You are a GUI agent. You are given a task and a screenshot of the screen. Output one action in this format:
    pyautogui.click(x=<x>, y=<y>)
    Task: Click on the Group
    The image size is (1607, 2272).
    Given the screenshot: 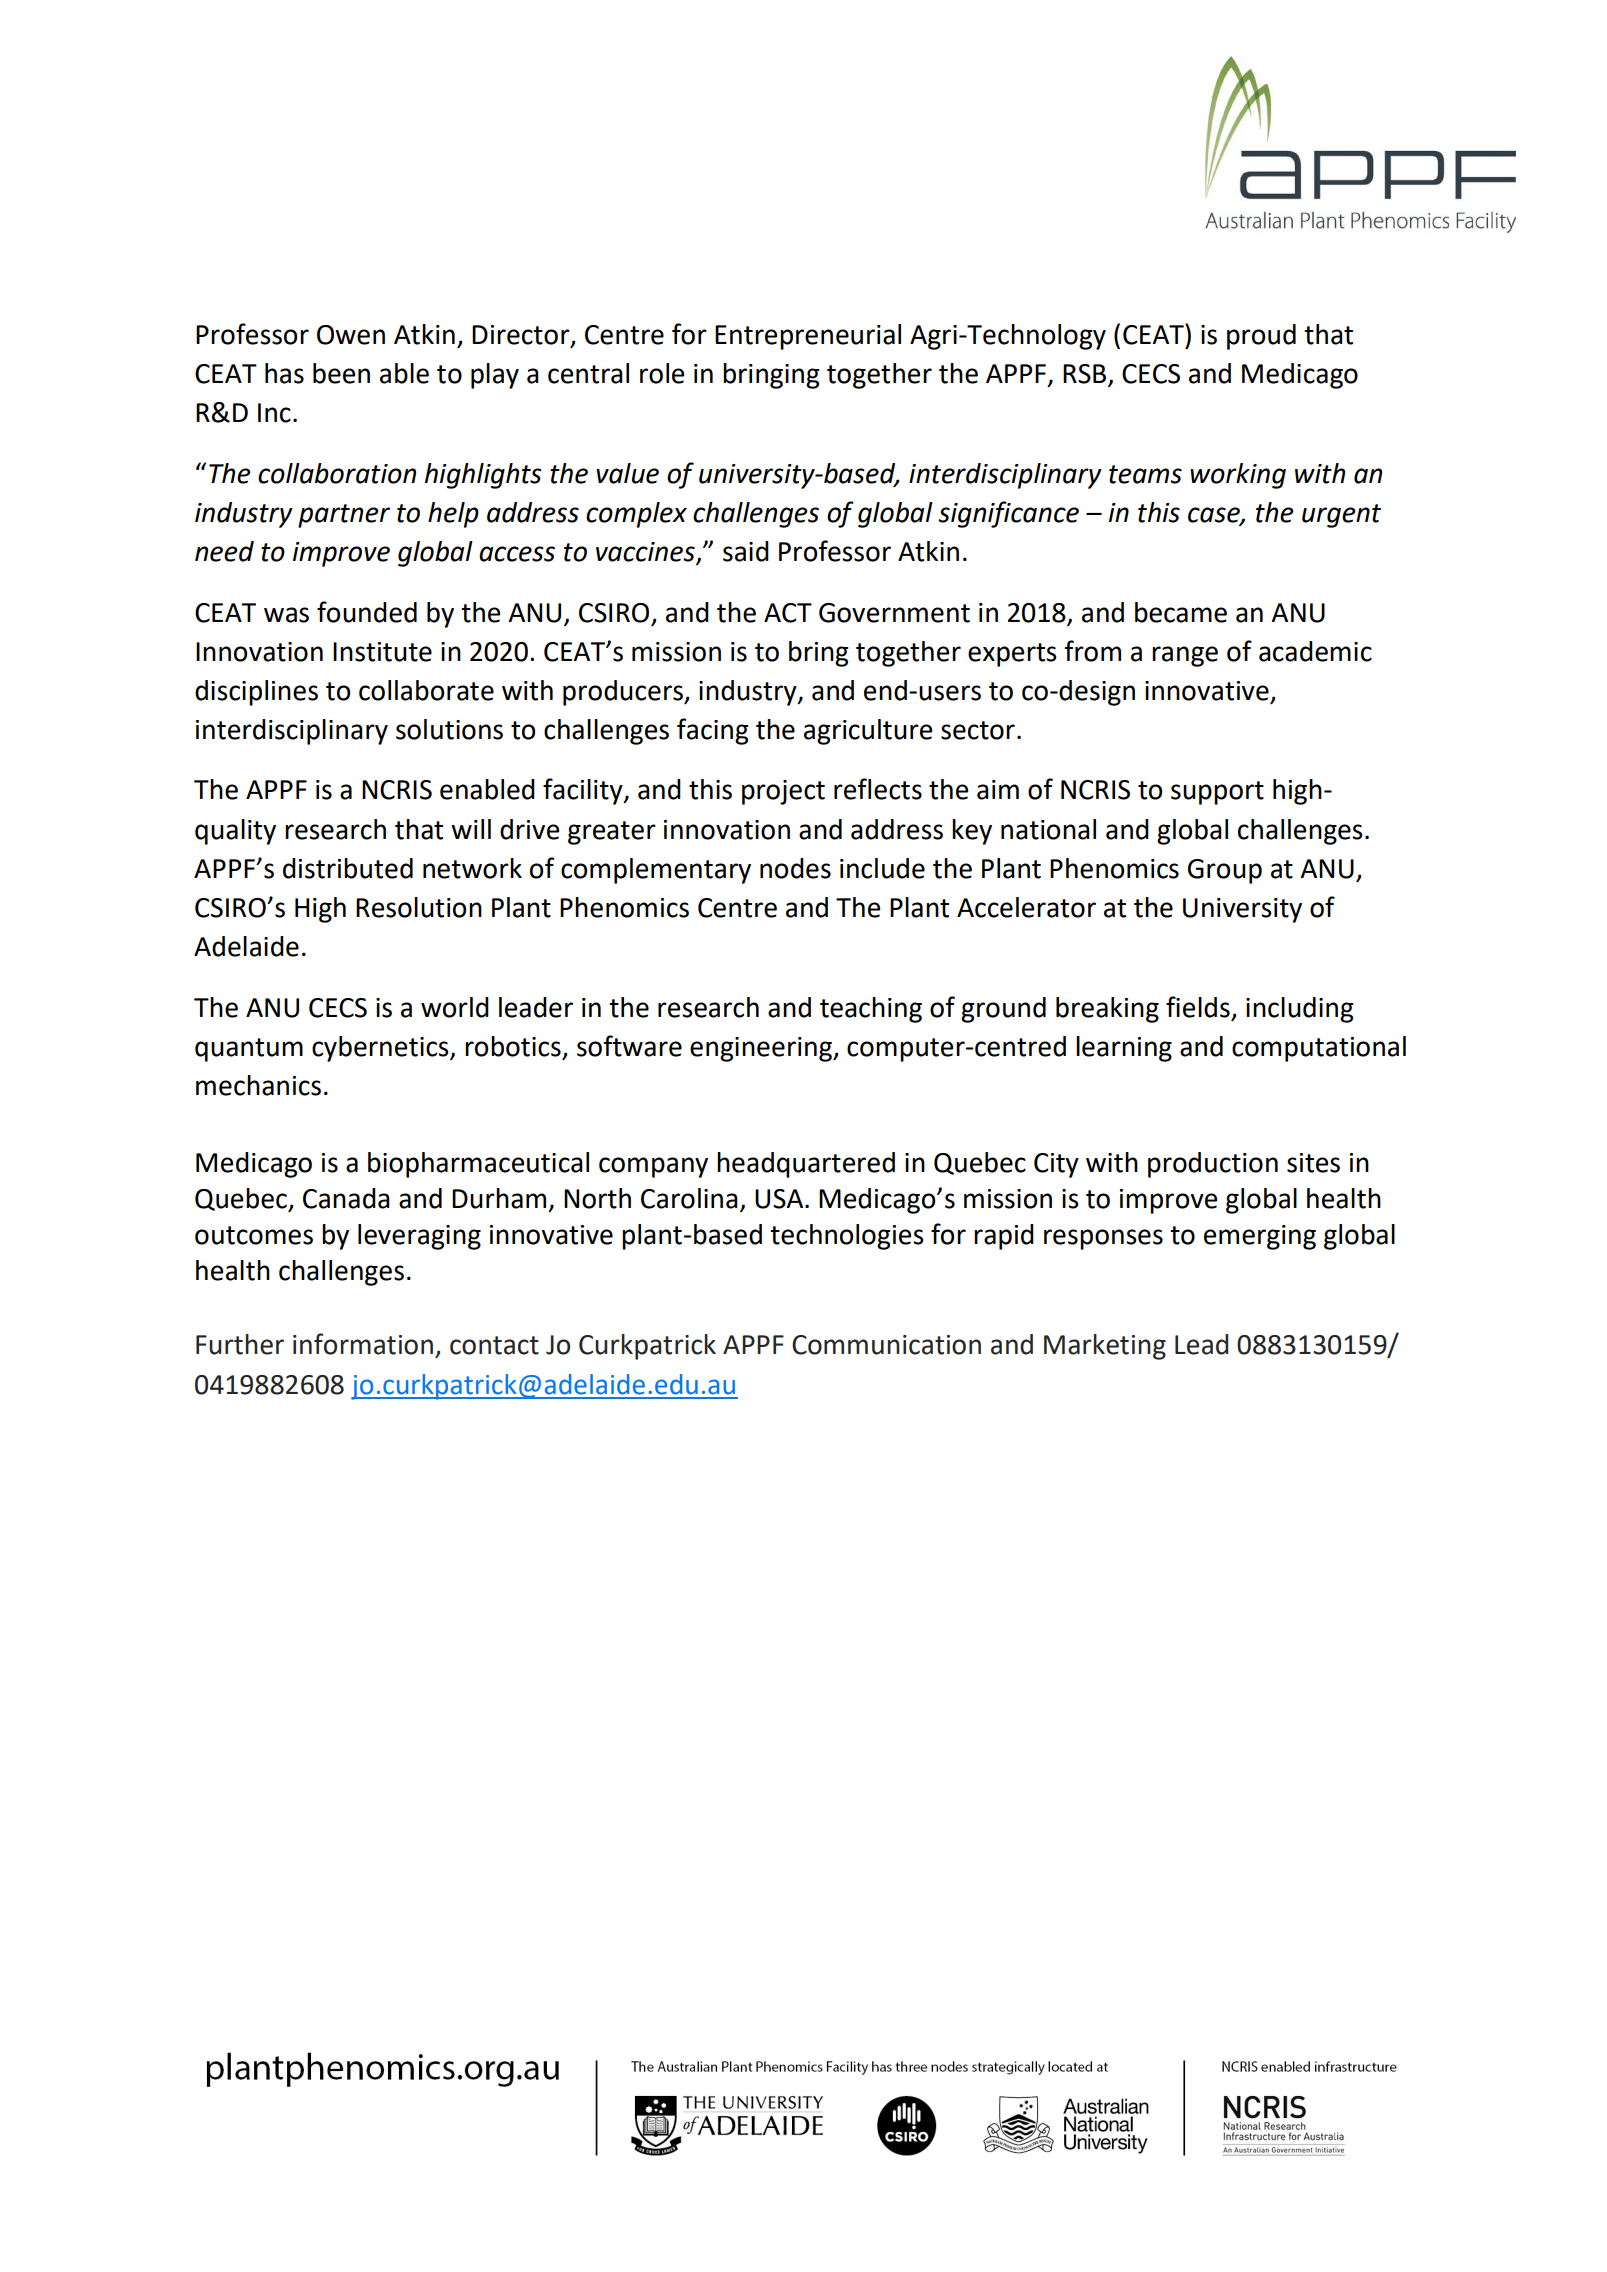 What is the action you would take?
    pyautogui.click(x=1225, y=871)
